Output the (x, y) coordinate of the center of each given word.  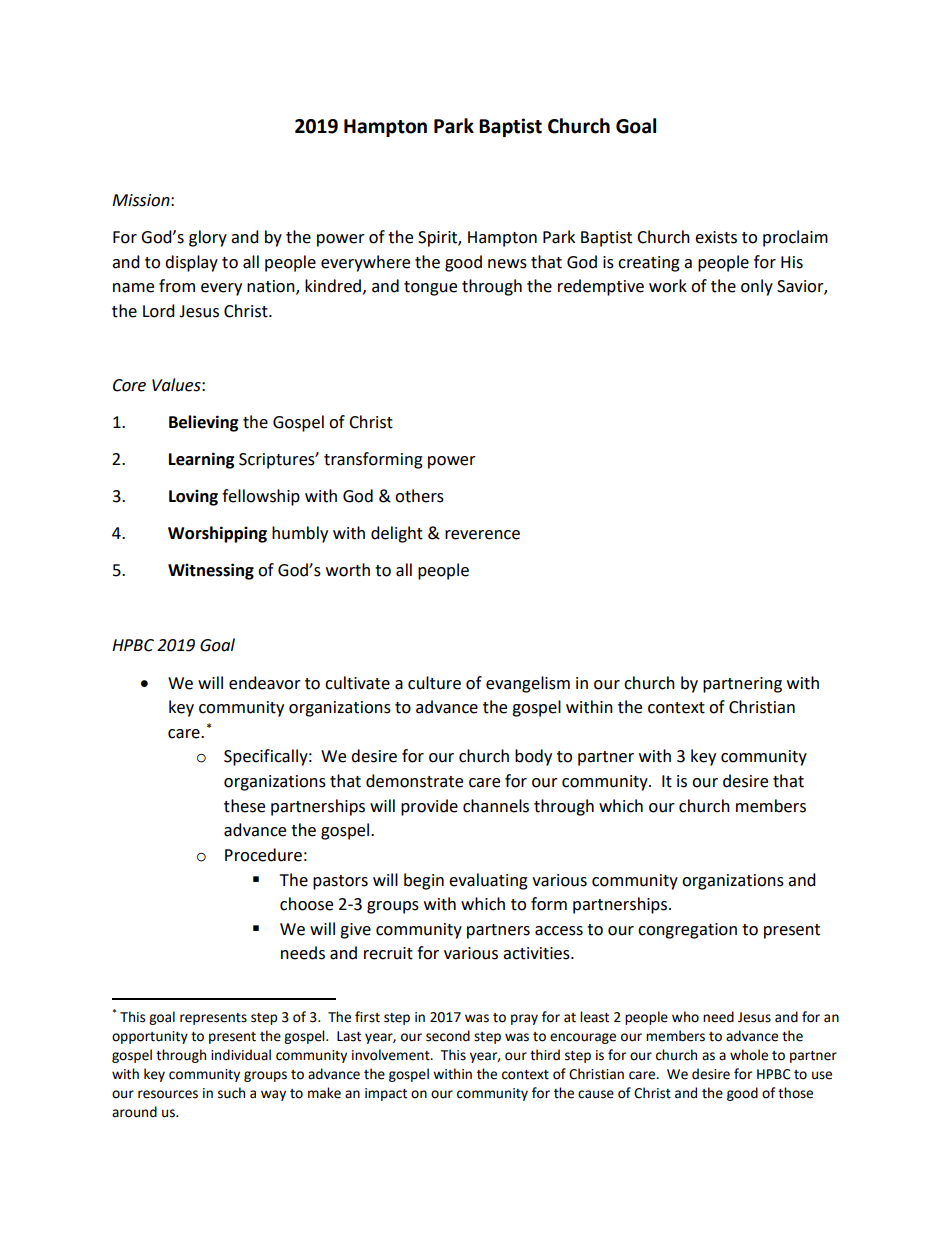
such (231, 1093)
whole (749, 1055)
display (191, 263)
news (507, 264)
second (448, 1036)
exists (716, 237)
